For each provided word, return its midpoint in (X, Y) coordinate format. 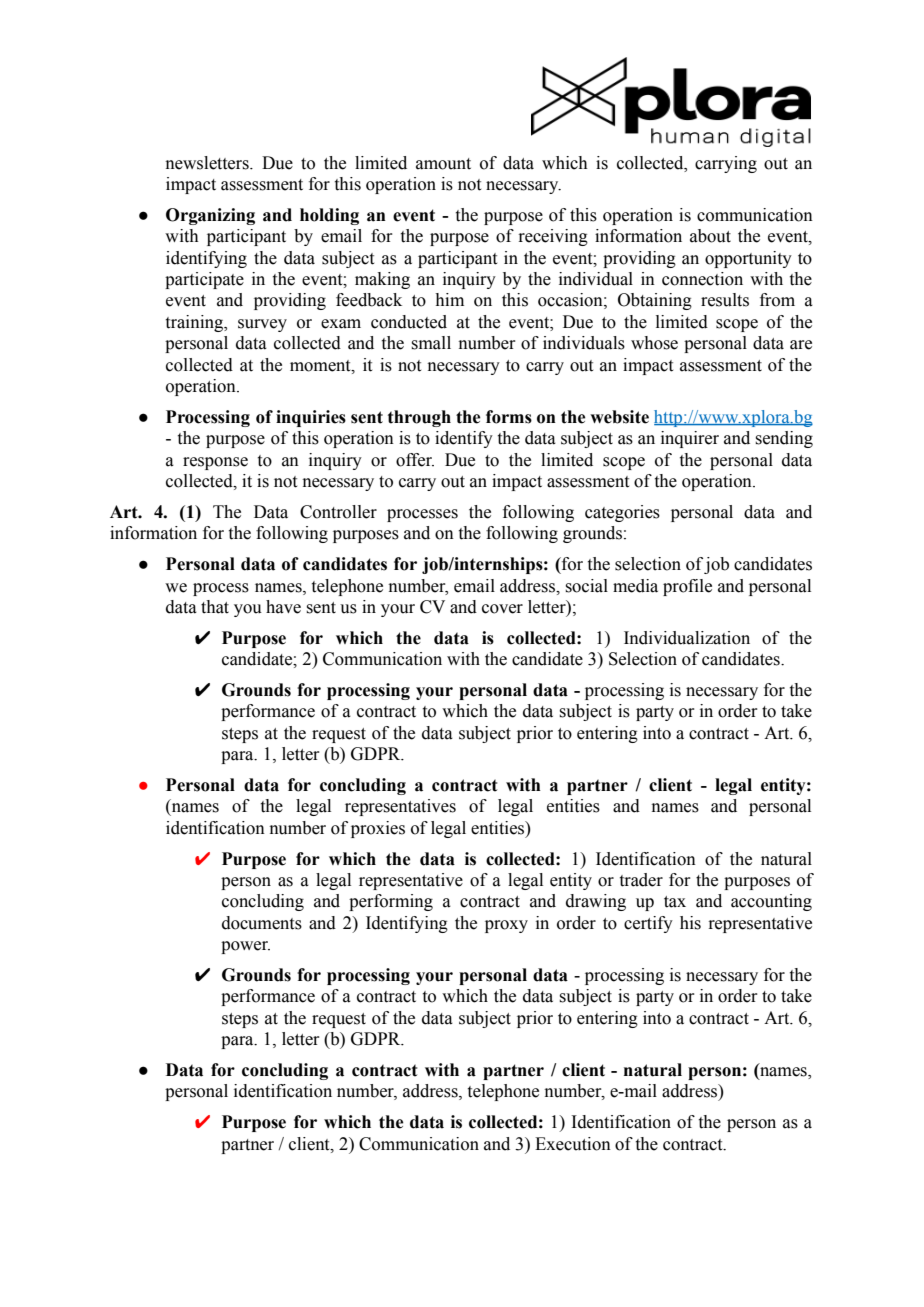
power (245, 947)
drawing (596, 902)
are (801, 345)
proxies (378, 829)
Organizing (210, 216)
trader (641, 880)
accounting (771, 902)
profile (687, 587)
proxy (506, 926)
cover (502, 609)
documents (262, 923)
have (283, 607)
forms (509, 417)
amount (443, 164)
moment (321, 366)
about (710, 236)
